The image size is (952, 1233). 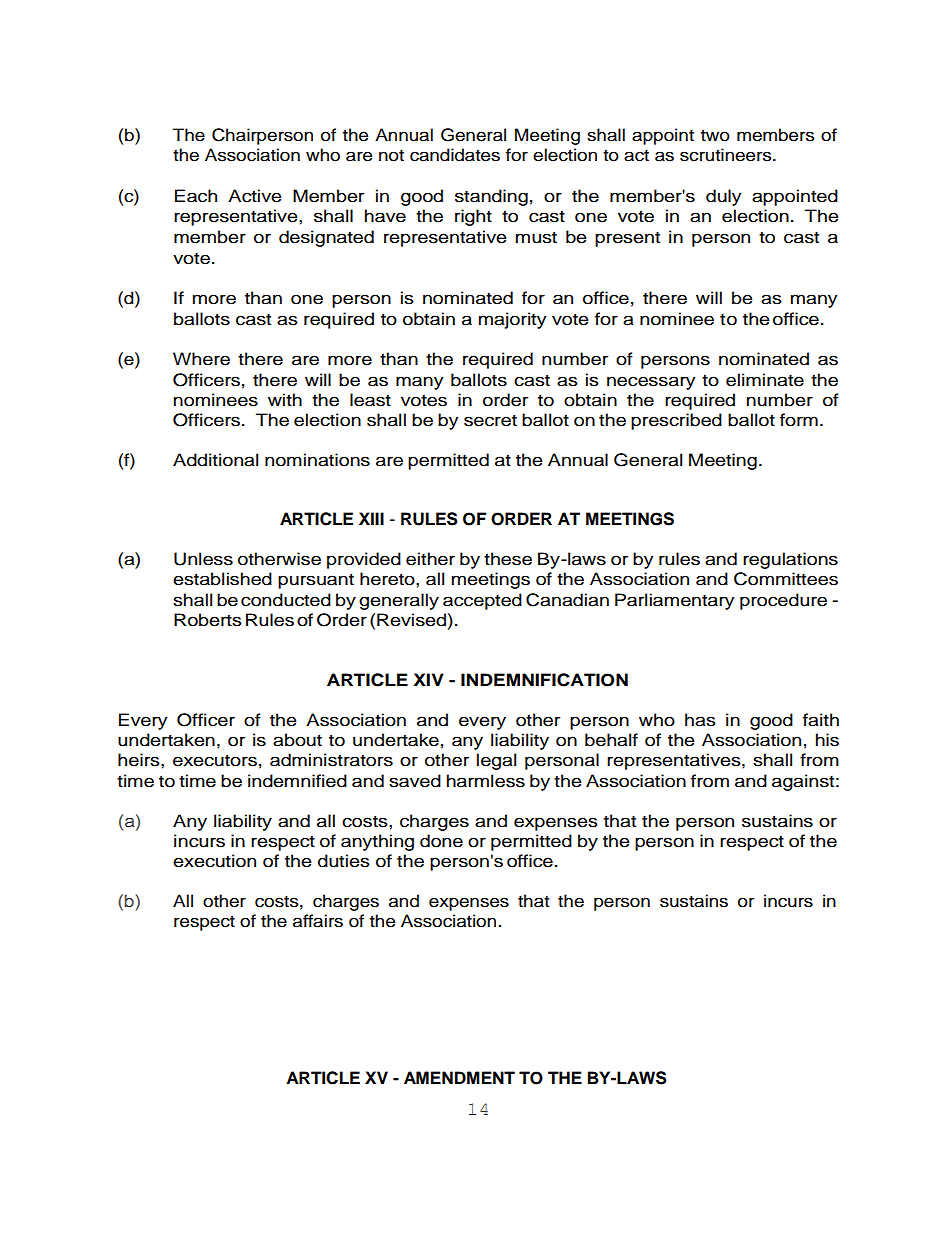 I want to click on established, so click(x=222, y=579).
